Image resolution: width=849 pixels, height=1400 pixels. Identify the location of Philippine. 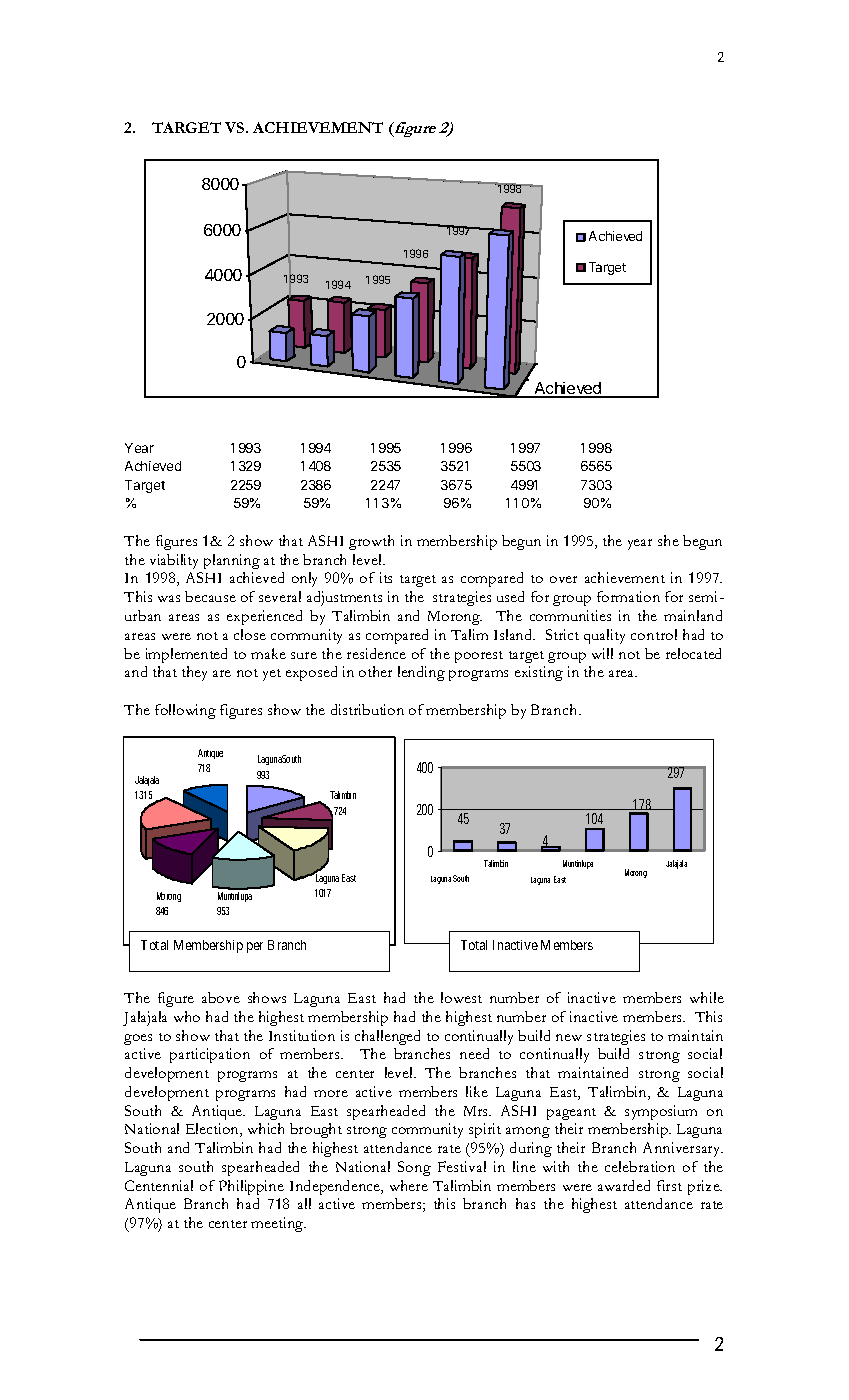
(251, 1187).
